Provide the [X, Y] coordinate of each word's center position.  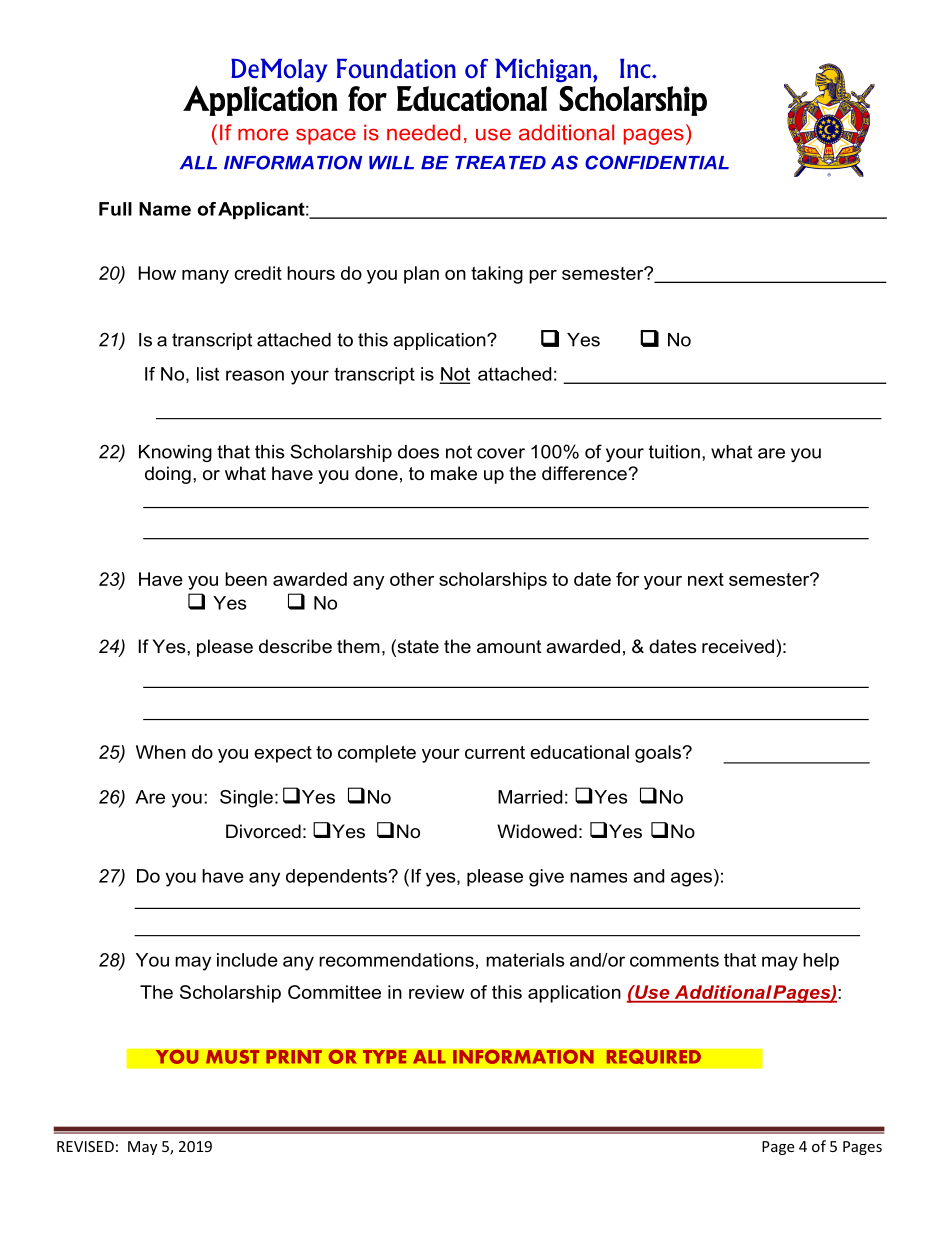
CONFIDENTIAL [657, 162]
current [495, 752]
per [543, 277]
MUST [233, 1056]
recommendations [396, 960]
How [157, 273]
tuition [674, 452]
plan [421, 275]
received [738, 646]
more [263, 134]
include [247, 960]
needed [423, 132]
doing [168, 475]
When [161, 752]
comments [674, 960]
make [454, 473]
